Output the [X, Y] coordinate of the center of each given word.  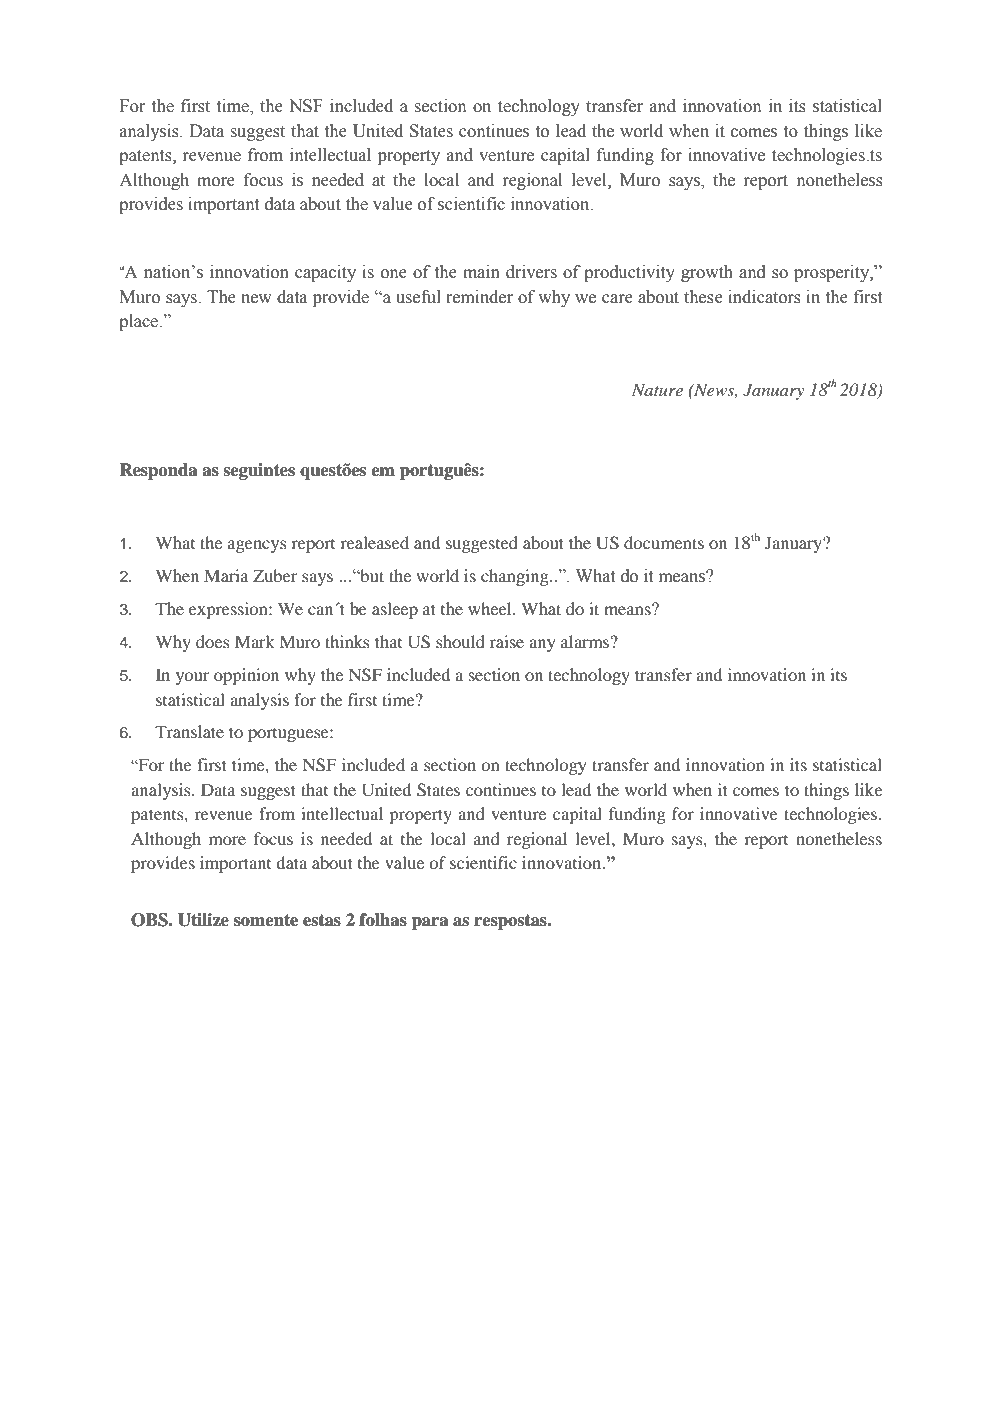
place [139, 322]
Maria [226, 575]
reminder [479, 297]
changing [516, 577]
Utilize [203, 920]
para [430, 923]
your [193, 678]
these [703, 297]
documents [664, 542]
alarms [585, 641]
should [460, 641]
